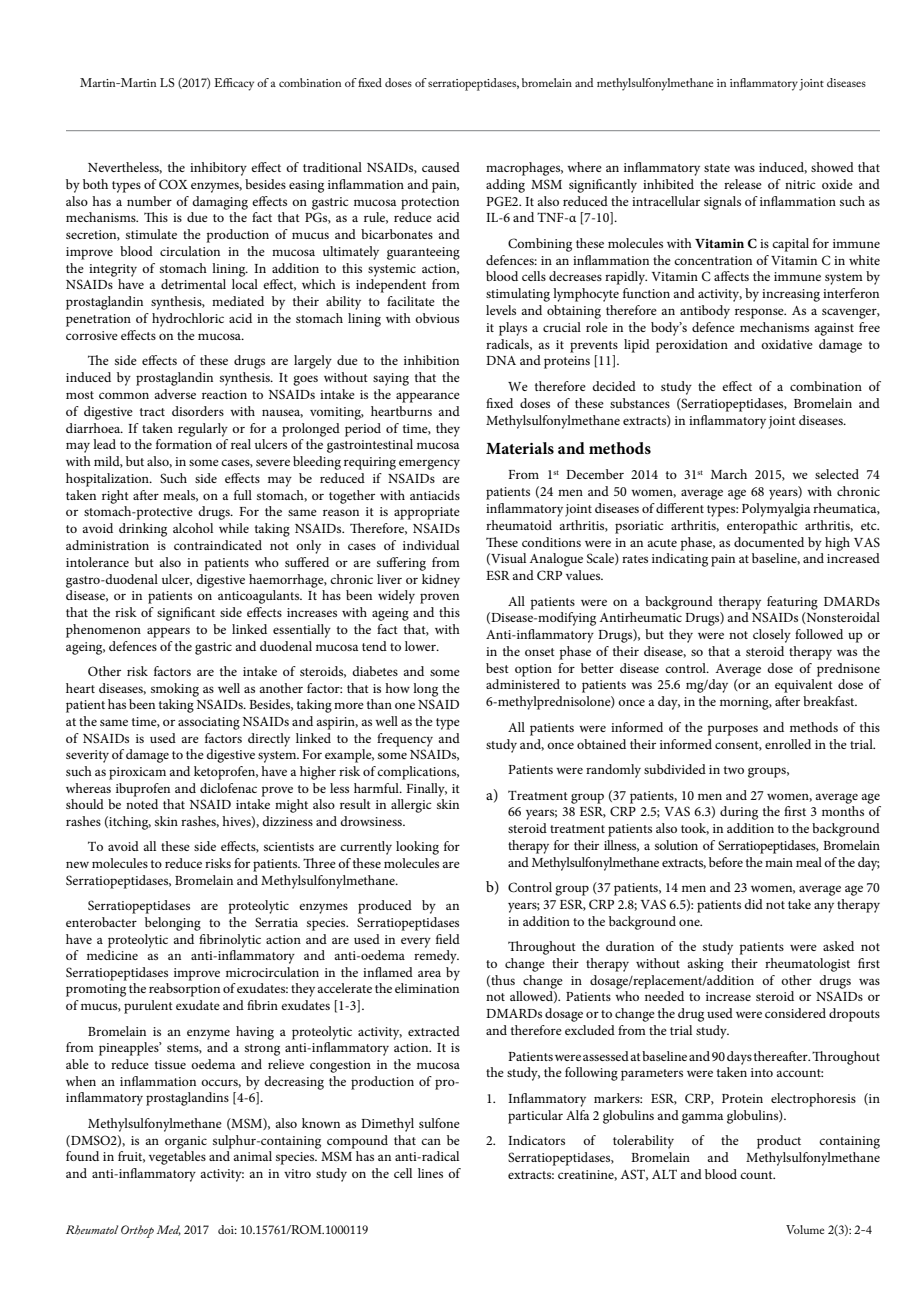 This screenshot has height=1308, width=924. Describe the element at coordinates (186, 1142) in the screenshot. I see `organic` at that location.
